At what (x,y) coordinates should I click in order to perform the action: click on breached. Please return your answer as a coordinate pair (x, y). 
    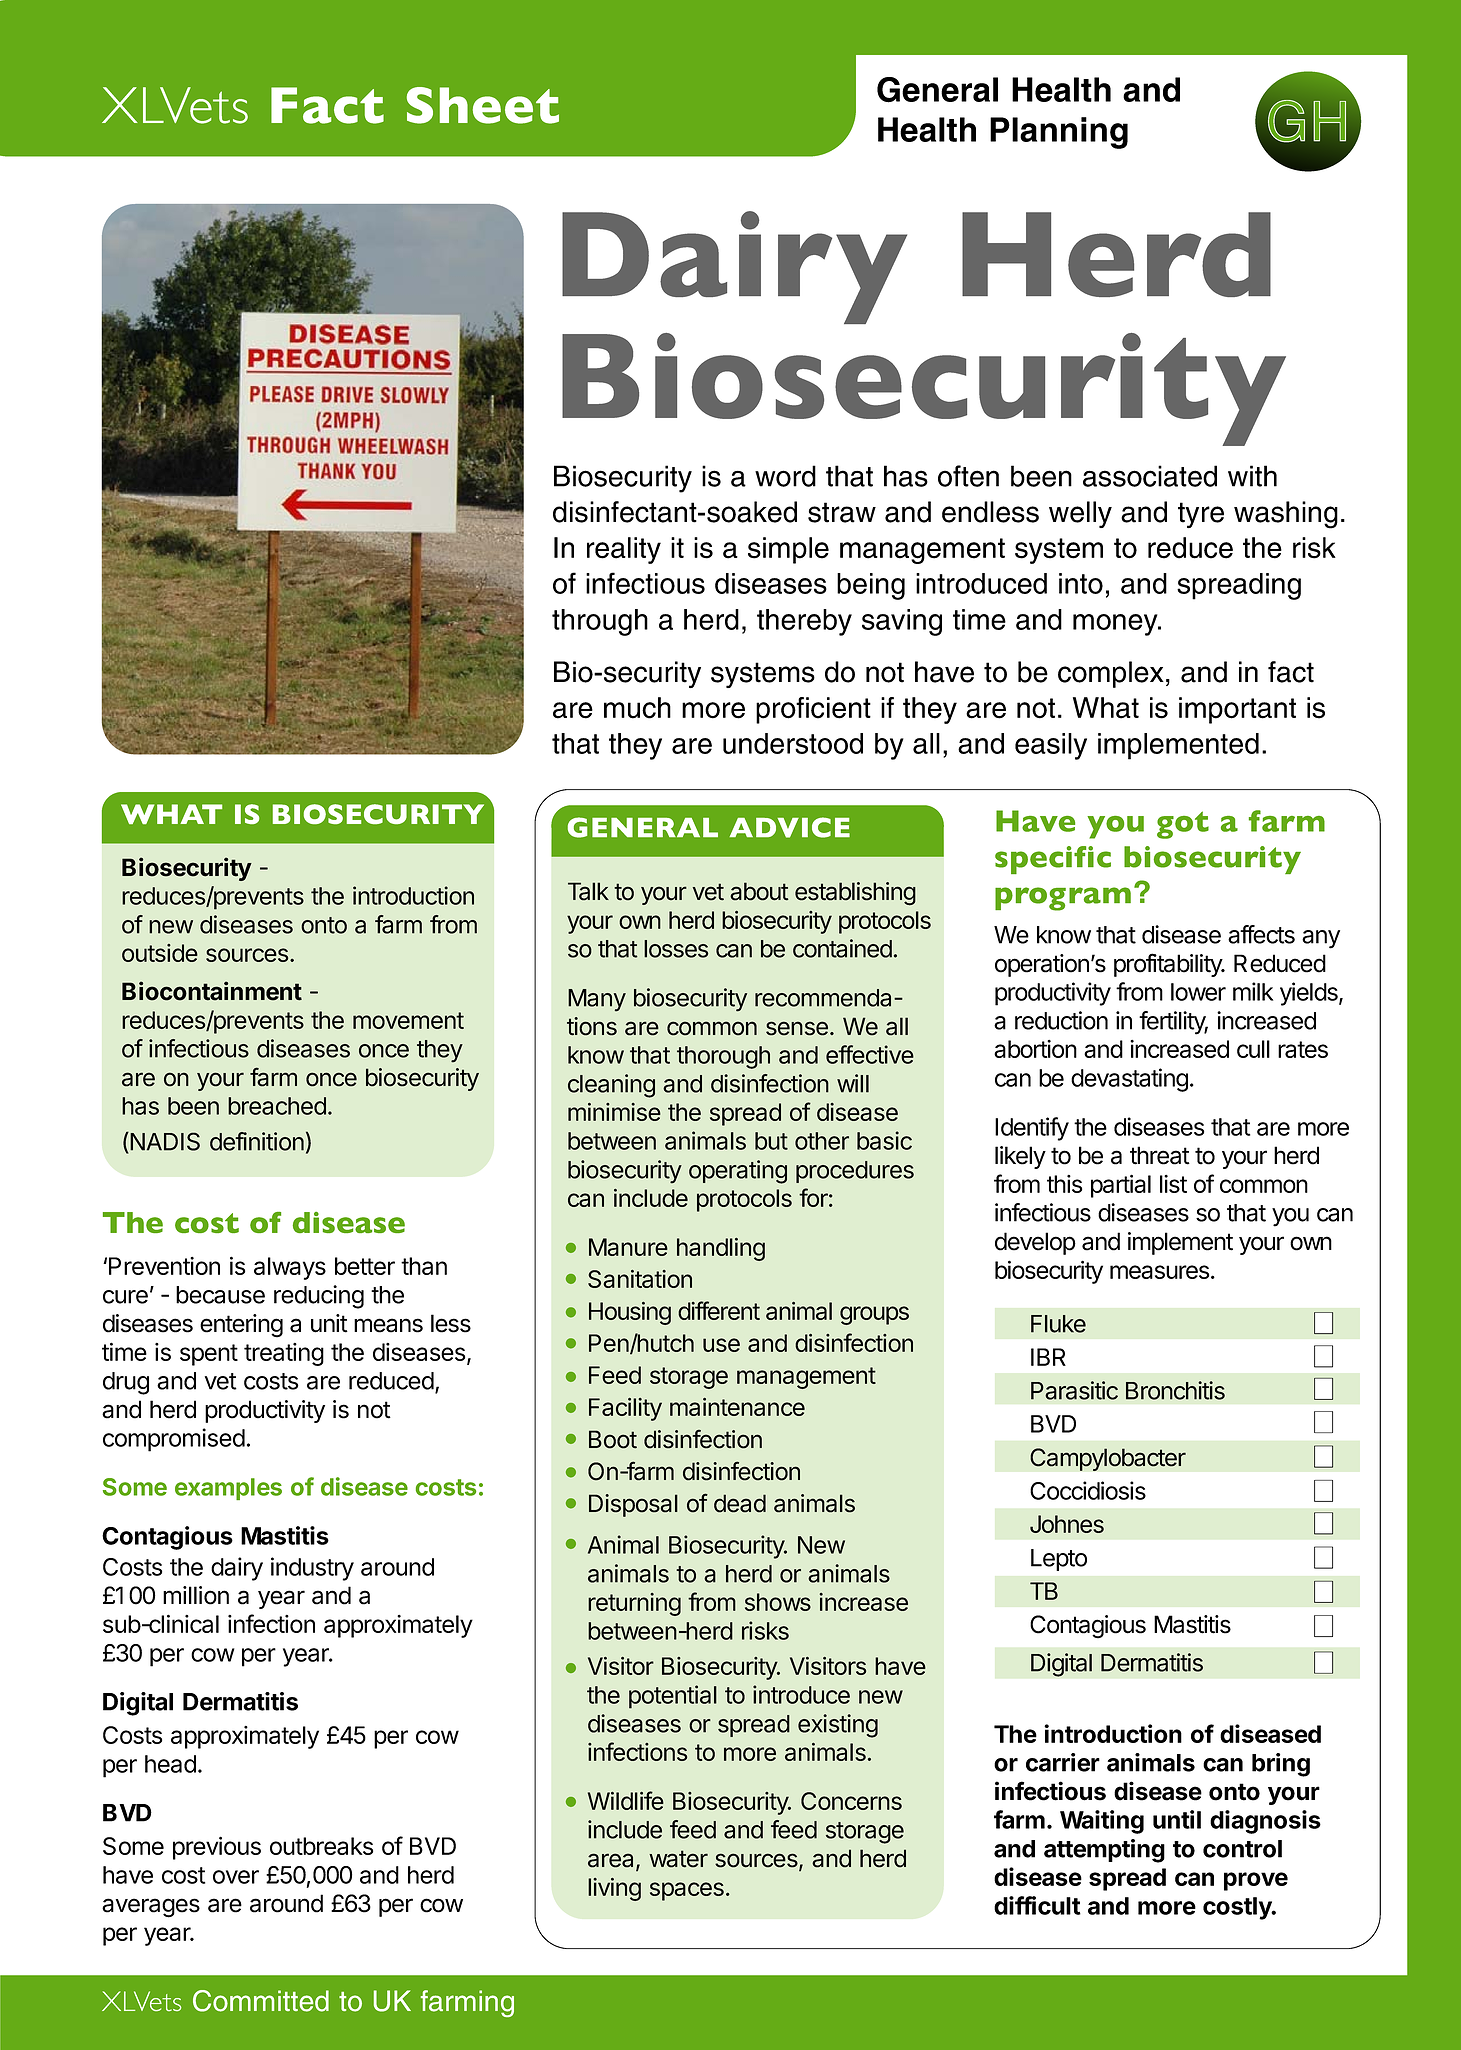
    Looking at the image, I should click on (277, 1106).
